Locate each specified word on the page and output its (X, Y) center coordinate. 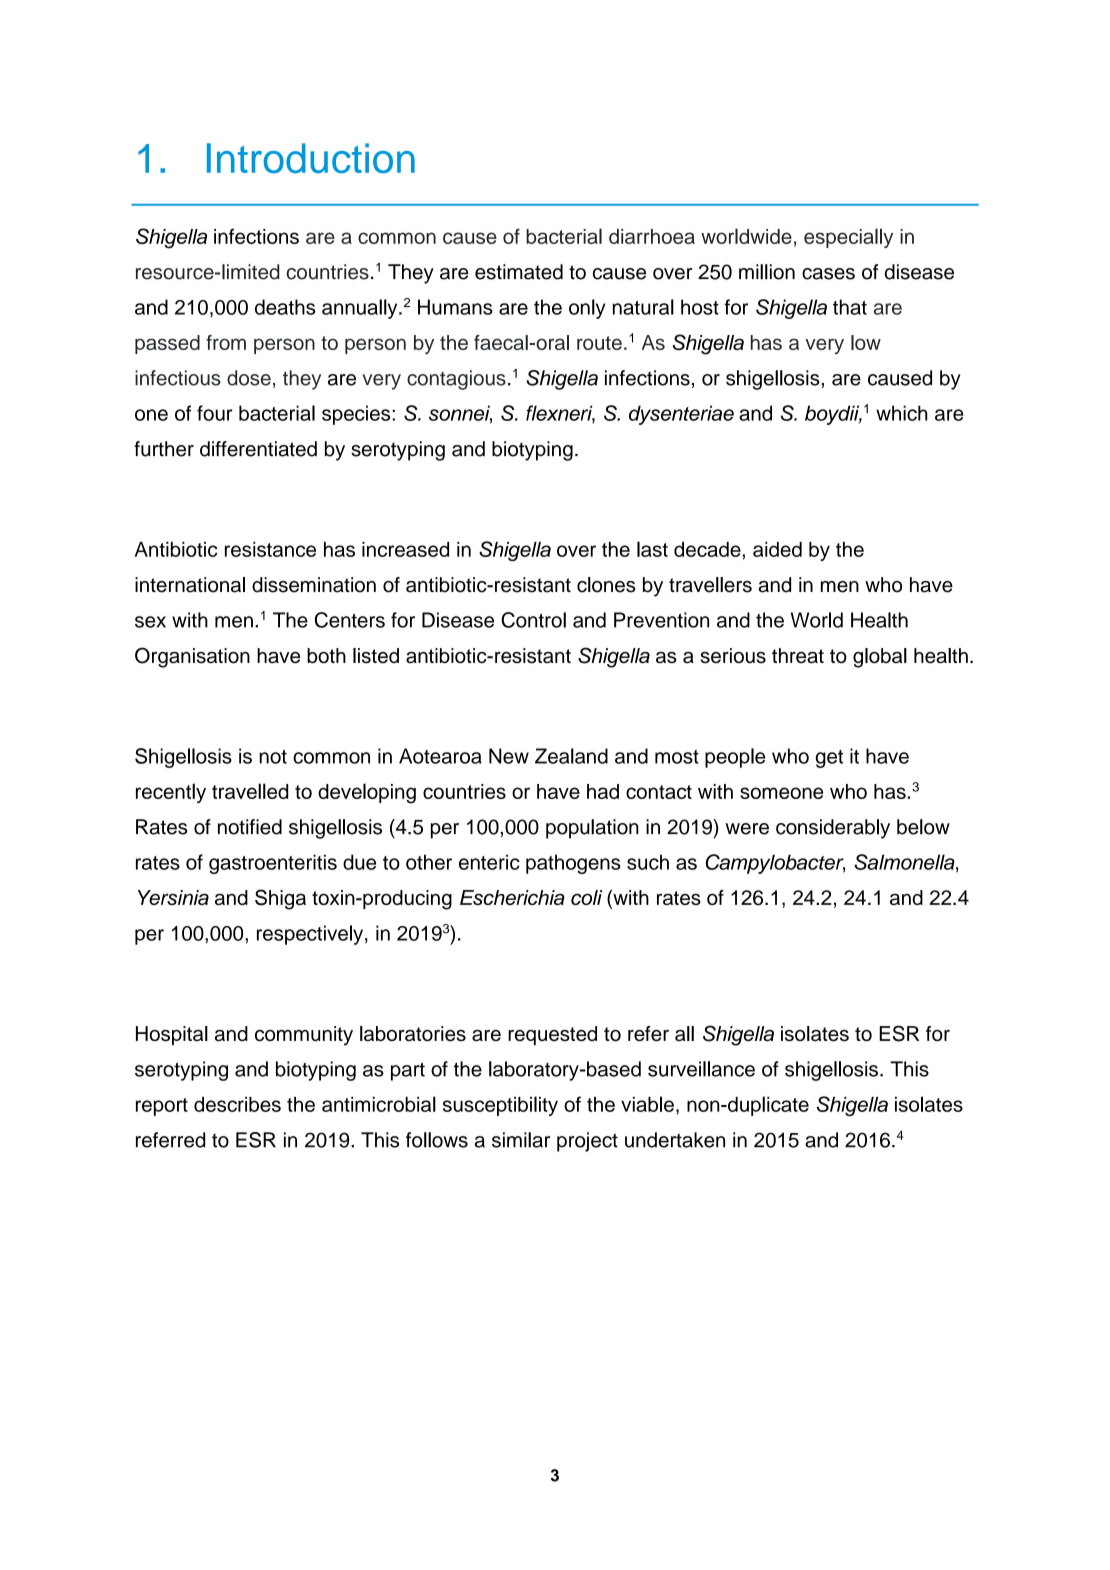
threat (798, 656)
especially (848, 238)
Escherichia (512, 897)
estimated (519, 272)
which (902, 413)
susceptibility (500, 1106)
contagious (456, 380)
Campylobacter (775, 864)
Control (533, 620)
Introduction (311, 158)
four (215, 413)
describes (237, 1104)
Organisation (192, 657)
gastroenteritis (273, 864)
